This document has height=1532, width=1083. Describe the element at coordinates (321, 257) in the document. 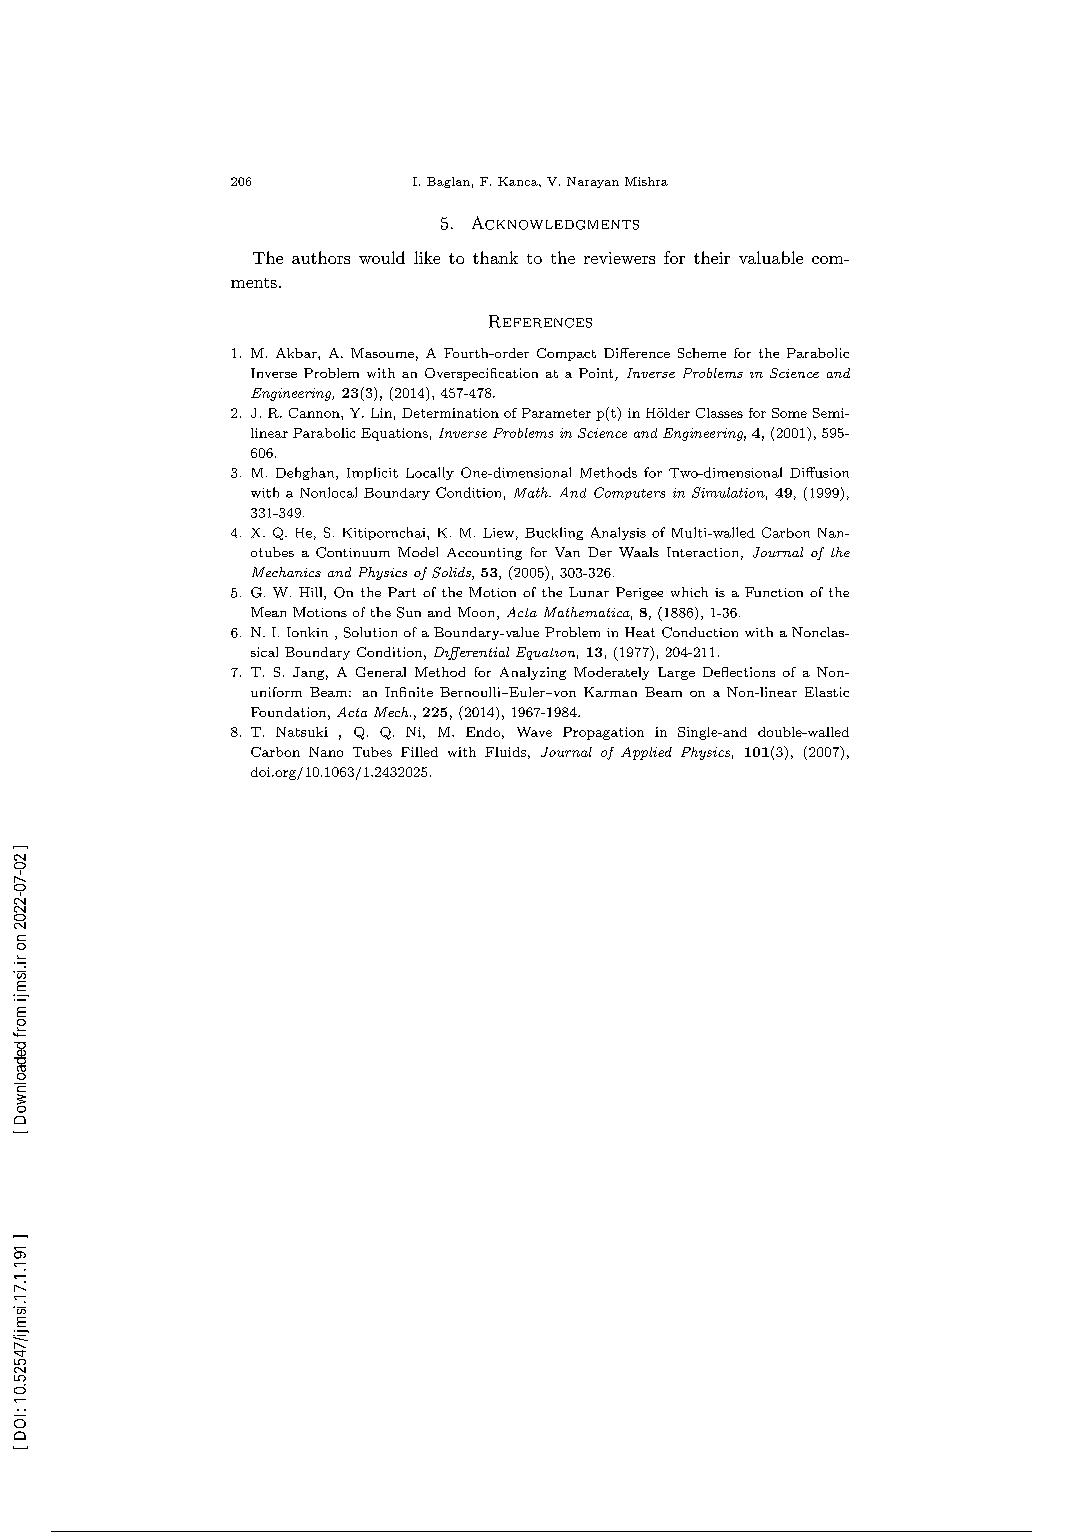

I see `authors` at that location.
